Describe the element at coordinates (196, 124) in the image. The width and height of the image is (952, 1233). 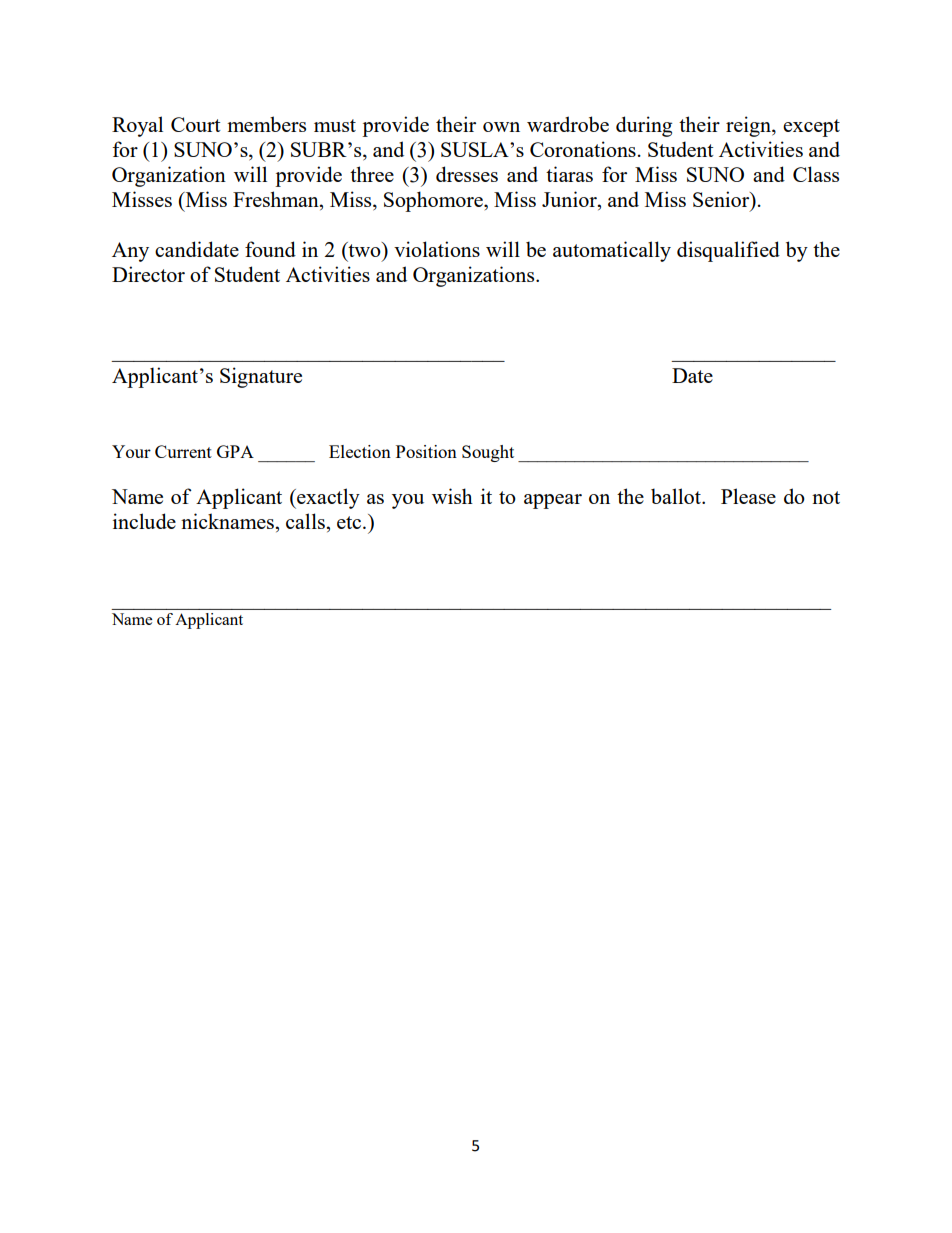
I see `Court` at that location.
